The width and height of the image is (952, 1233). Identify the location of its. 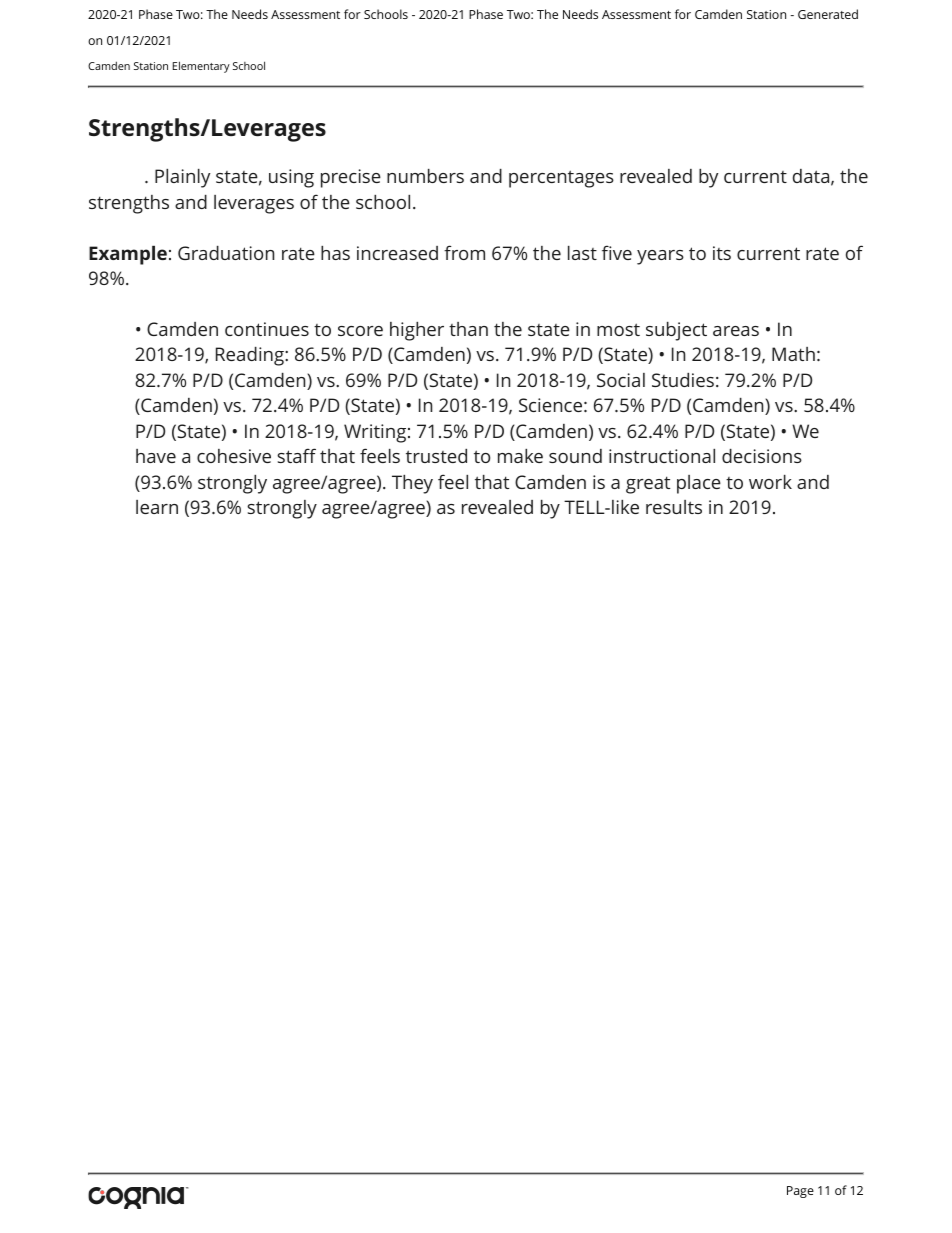
(722, 253).
